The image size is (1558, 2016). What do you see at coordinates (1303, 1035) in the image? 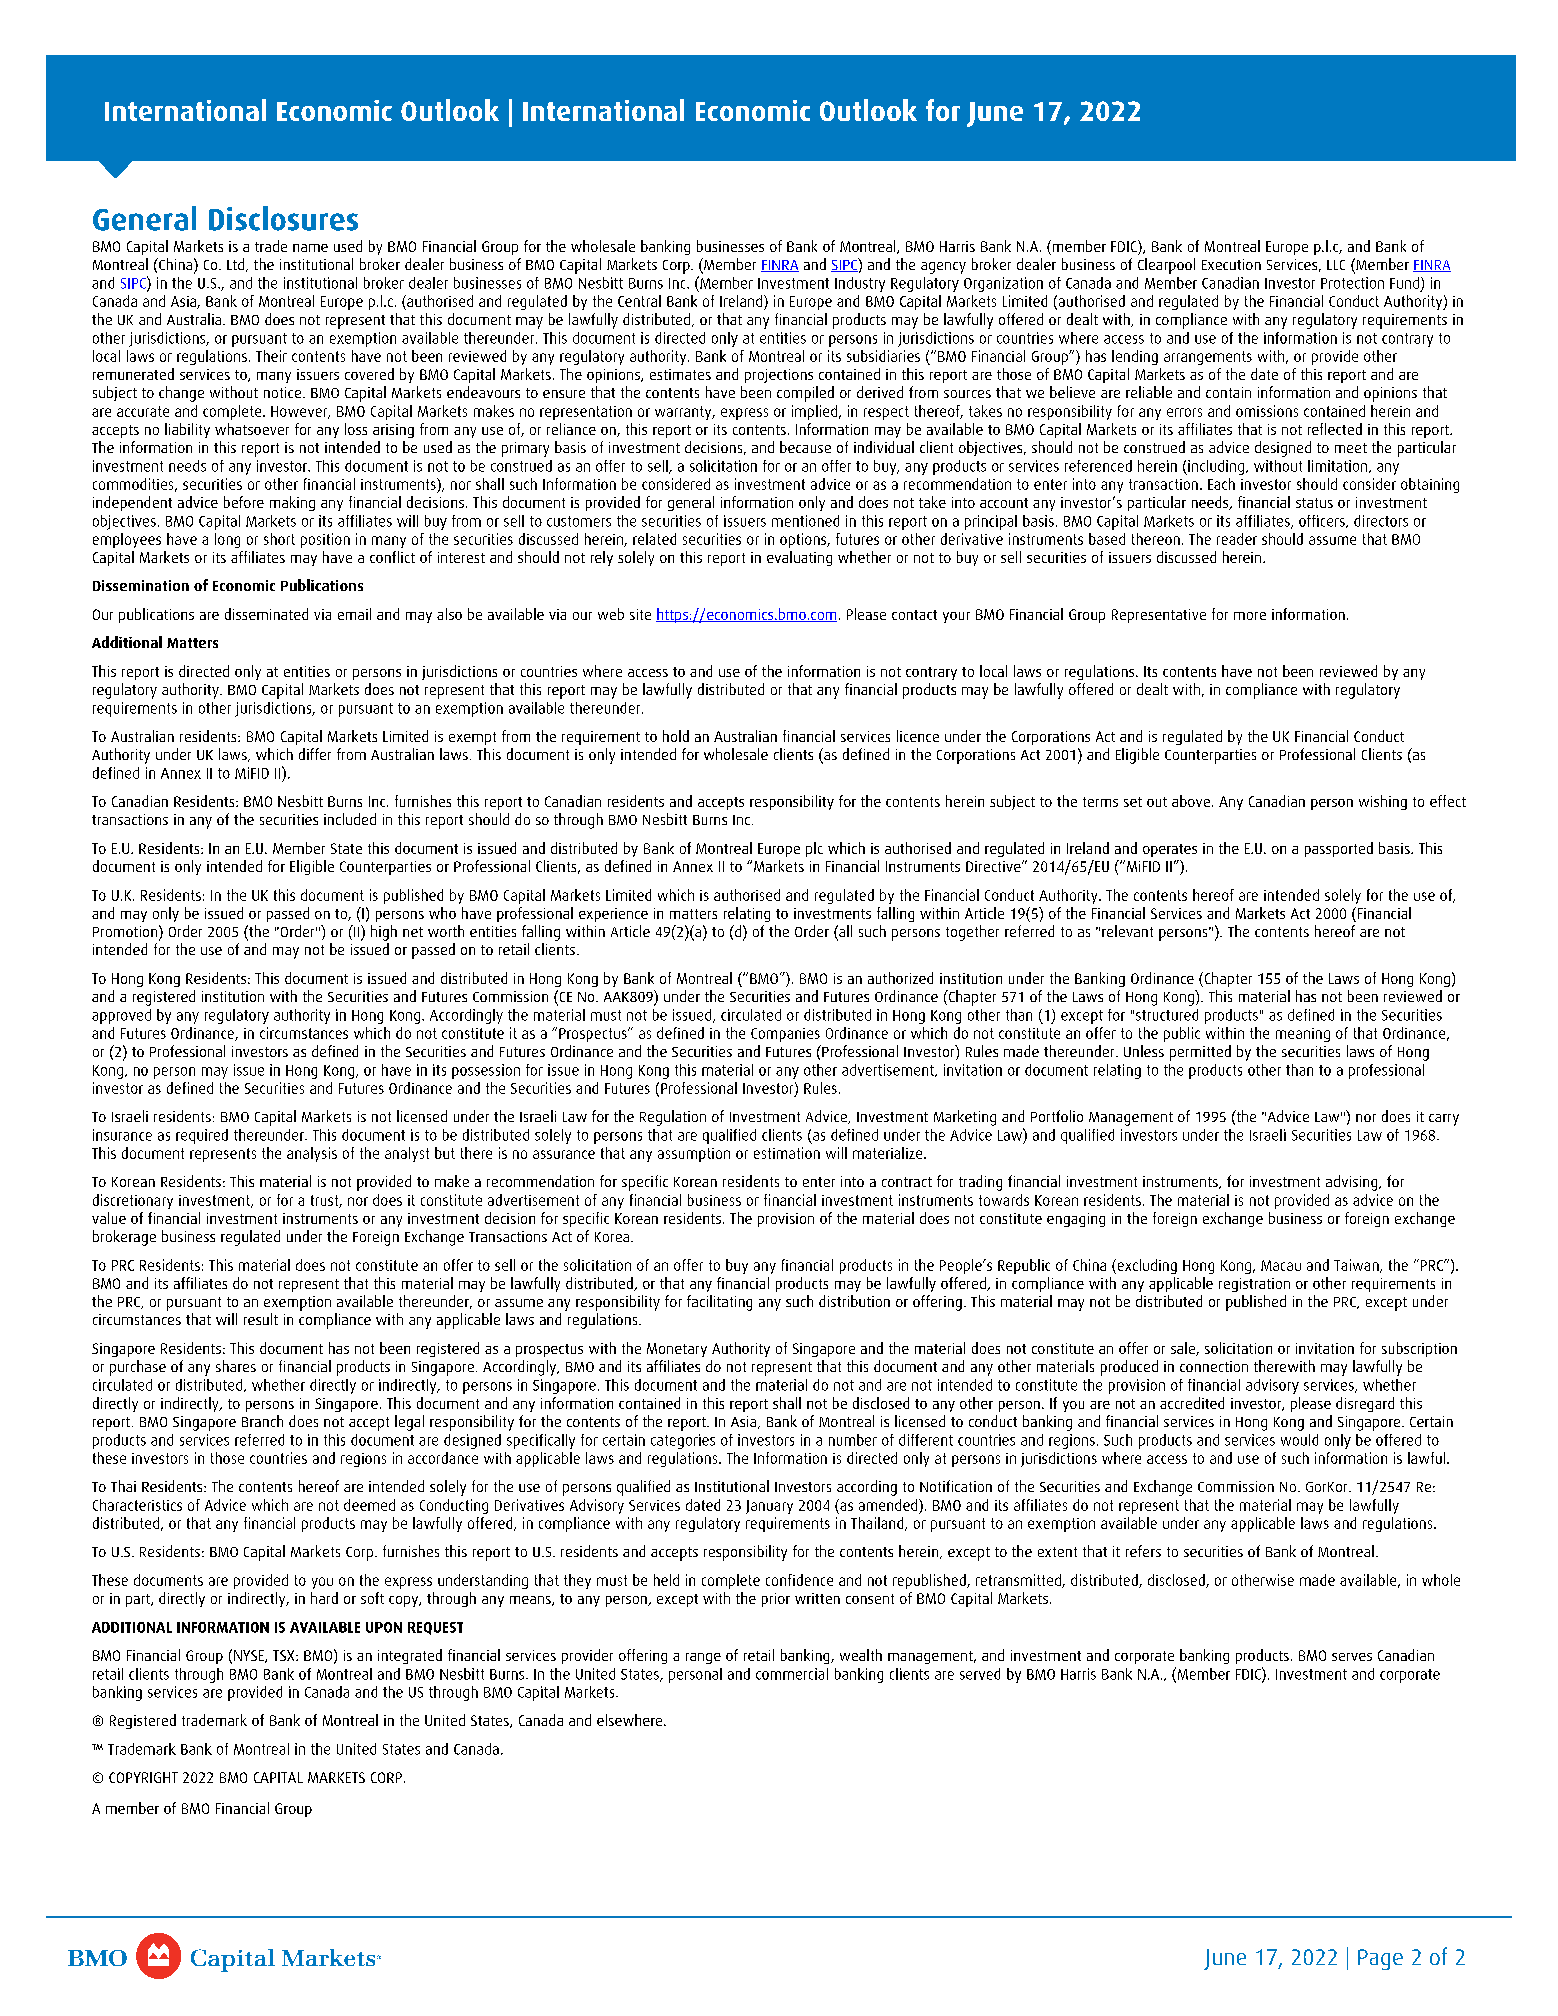
I see `meaning` at bounding box center [1303, 1035].
